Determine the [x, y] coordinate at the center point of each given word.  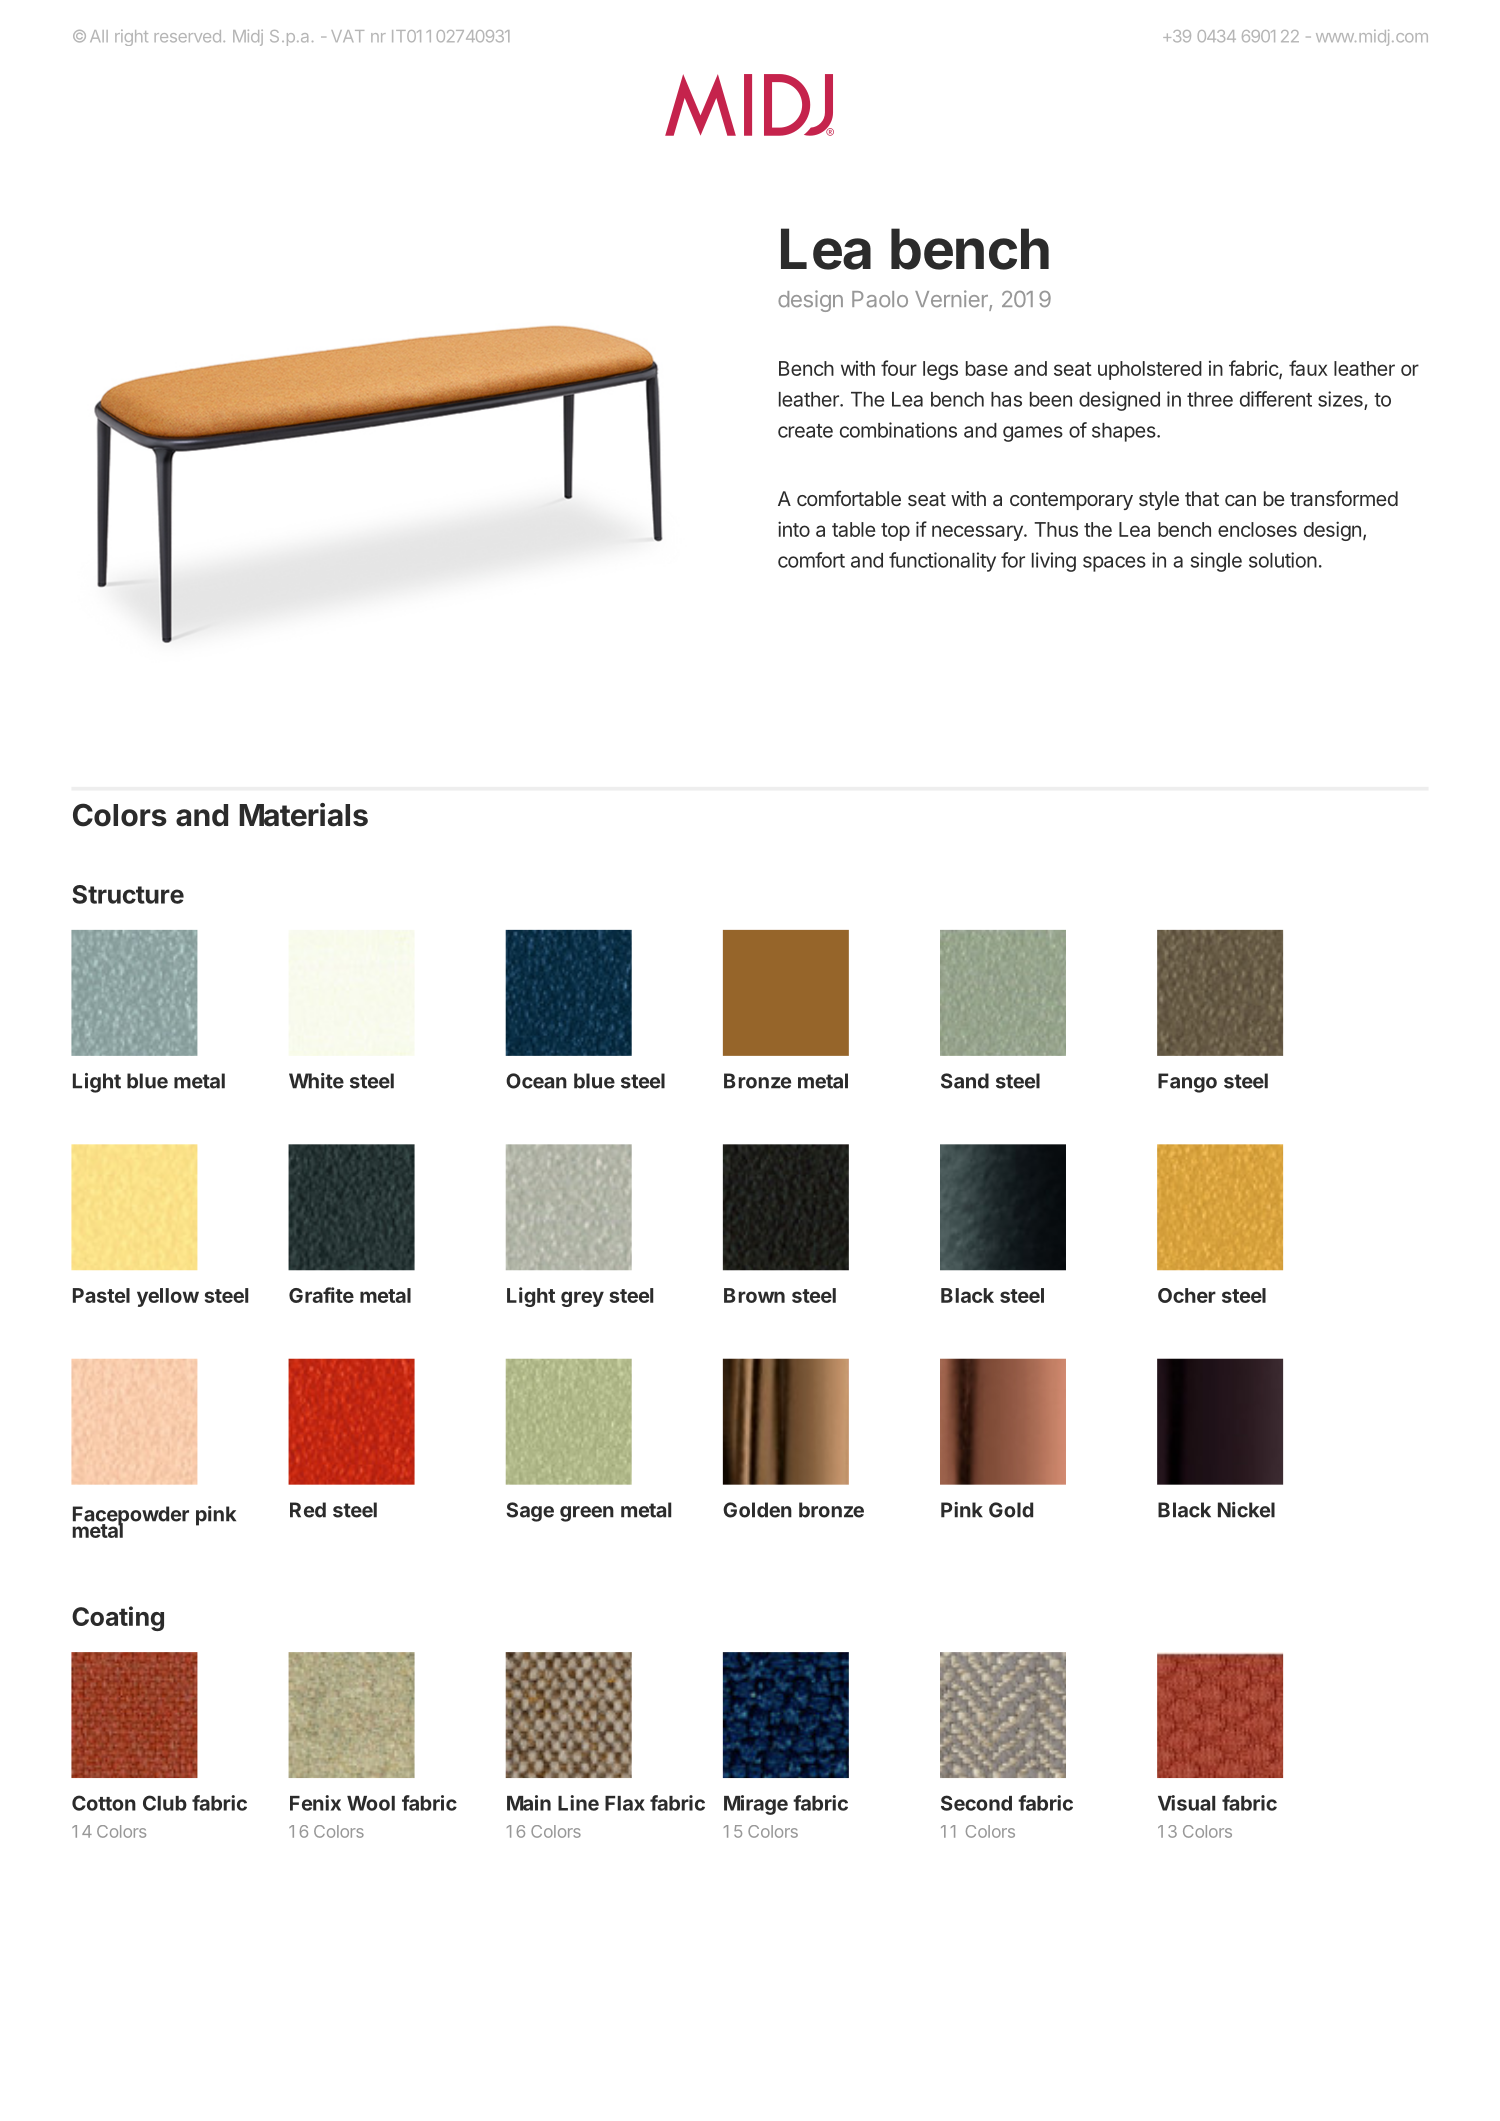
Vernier [952, 300]
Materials [303, 815]
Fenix [315, 1803]
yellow [168, 1297]
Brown [754, 1295]
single [1216, 562]
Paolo [880, 299]
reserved [188, 36]
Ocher [1187, 1295]
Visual [1186, 1803]
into [794, 529]
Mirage [756, 1805]
